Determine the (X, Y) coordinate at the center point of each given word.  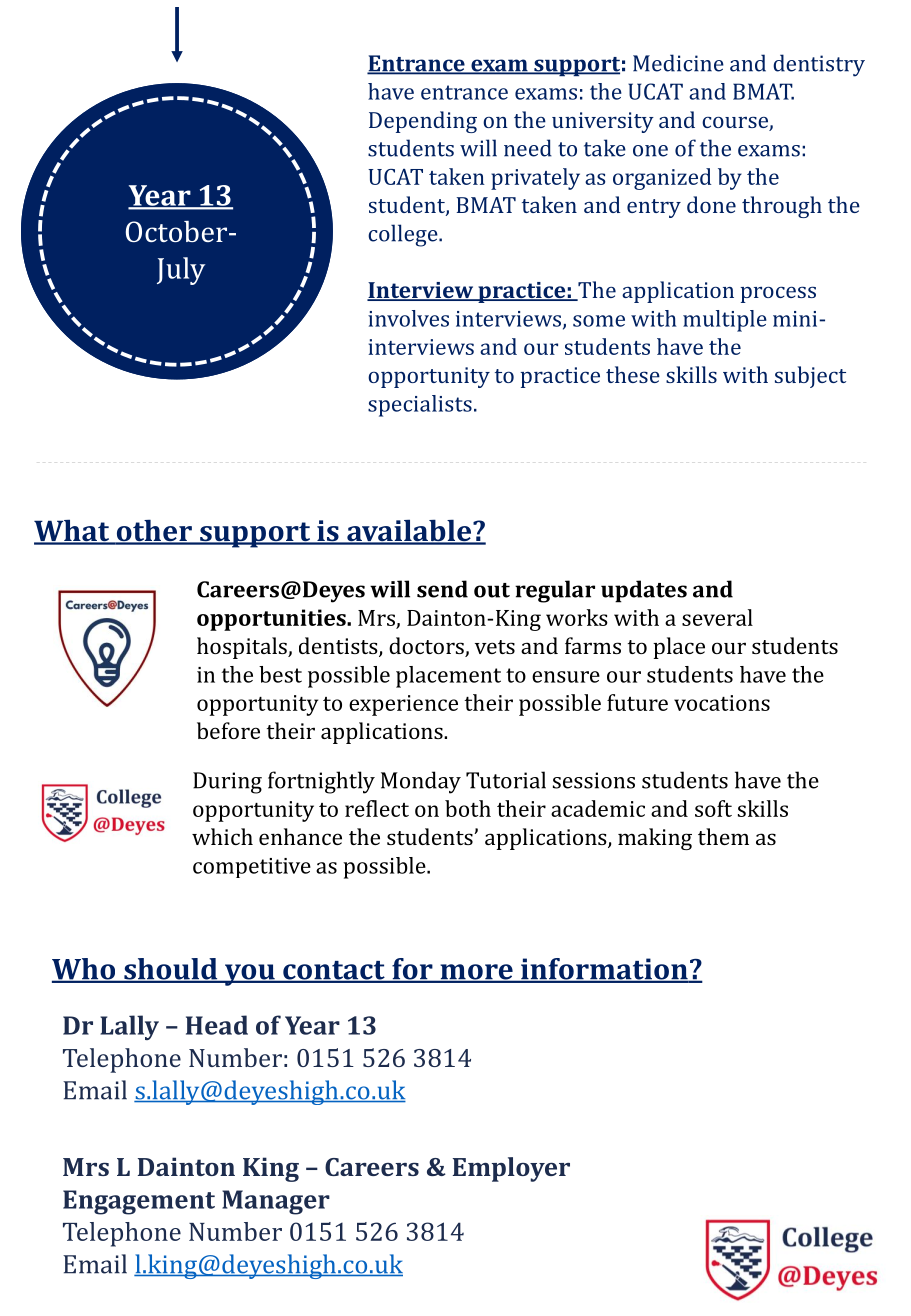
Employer (511, 1169)
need (528, 148)
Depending (423, 122)
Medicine (678, 63)
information (604, 970)
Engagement (139, 1202)
